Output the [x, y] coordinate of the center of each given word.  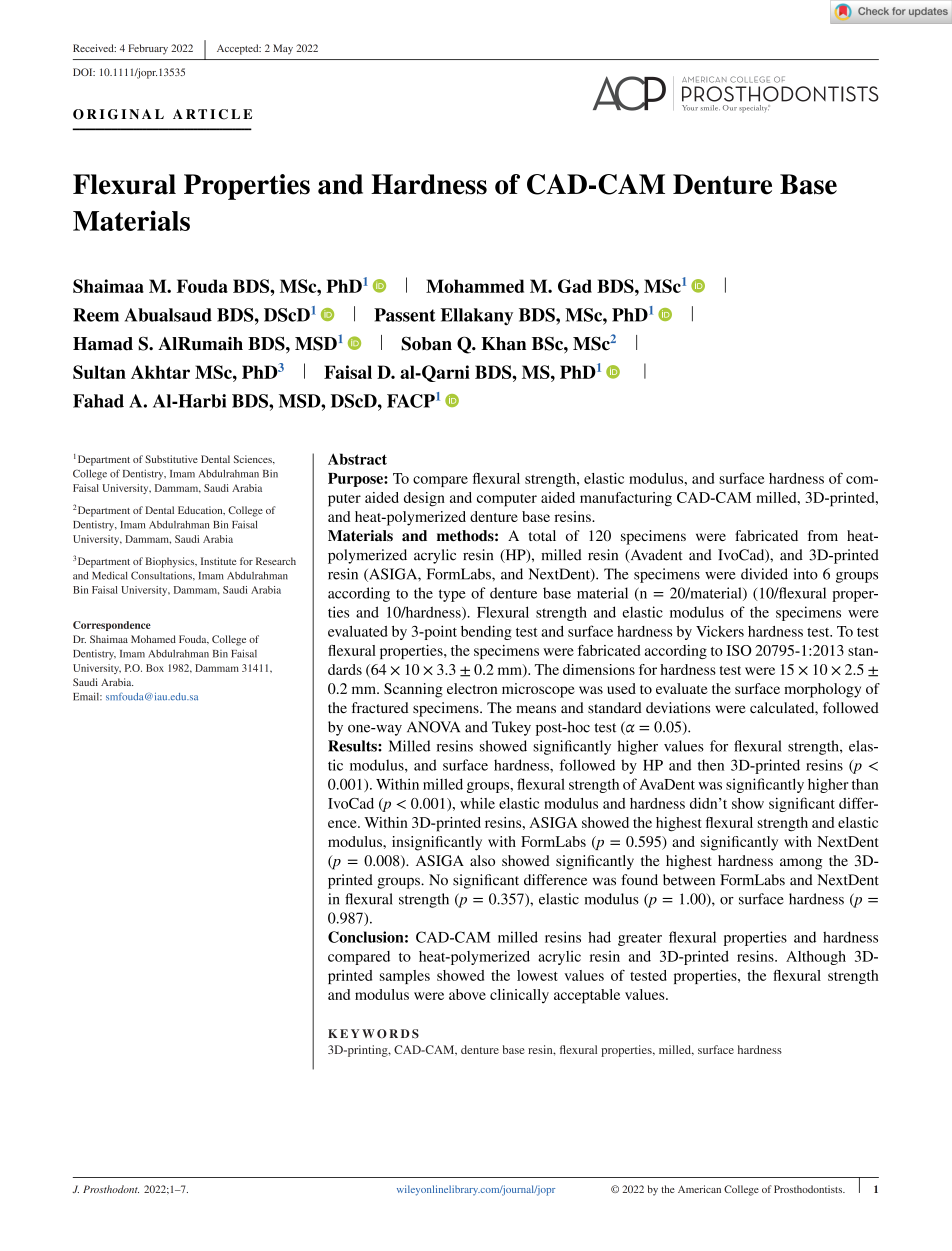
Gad [575, 286]
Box [155, 668]
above [467, 994]
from [823, 535]
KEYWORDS [373, 1034]
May [283, 49]
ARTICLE [212, 114]
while [477, 803]
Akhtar [160, 372]
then [711, 765]
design [424, 499]
